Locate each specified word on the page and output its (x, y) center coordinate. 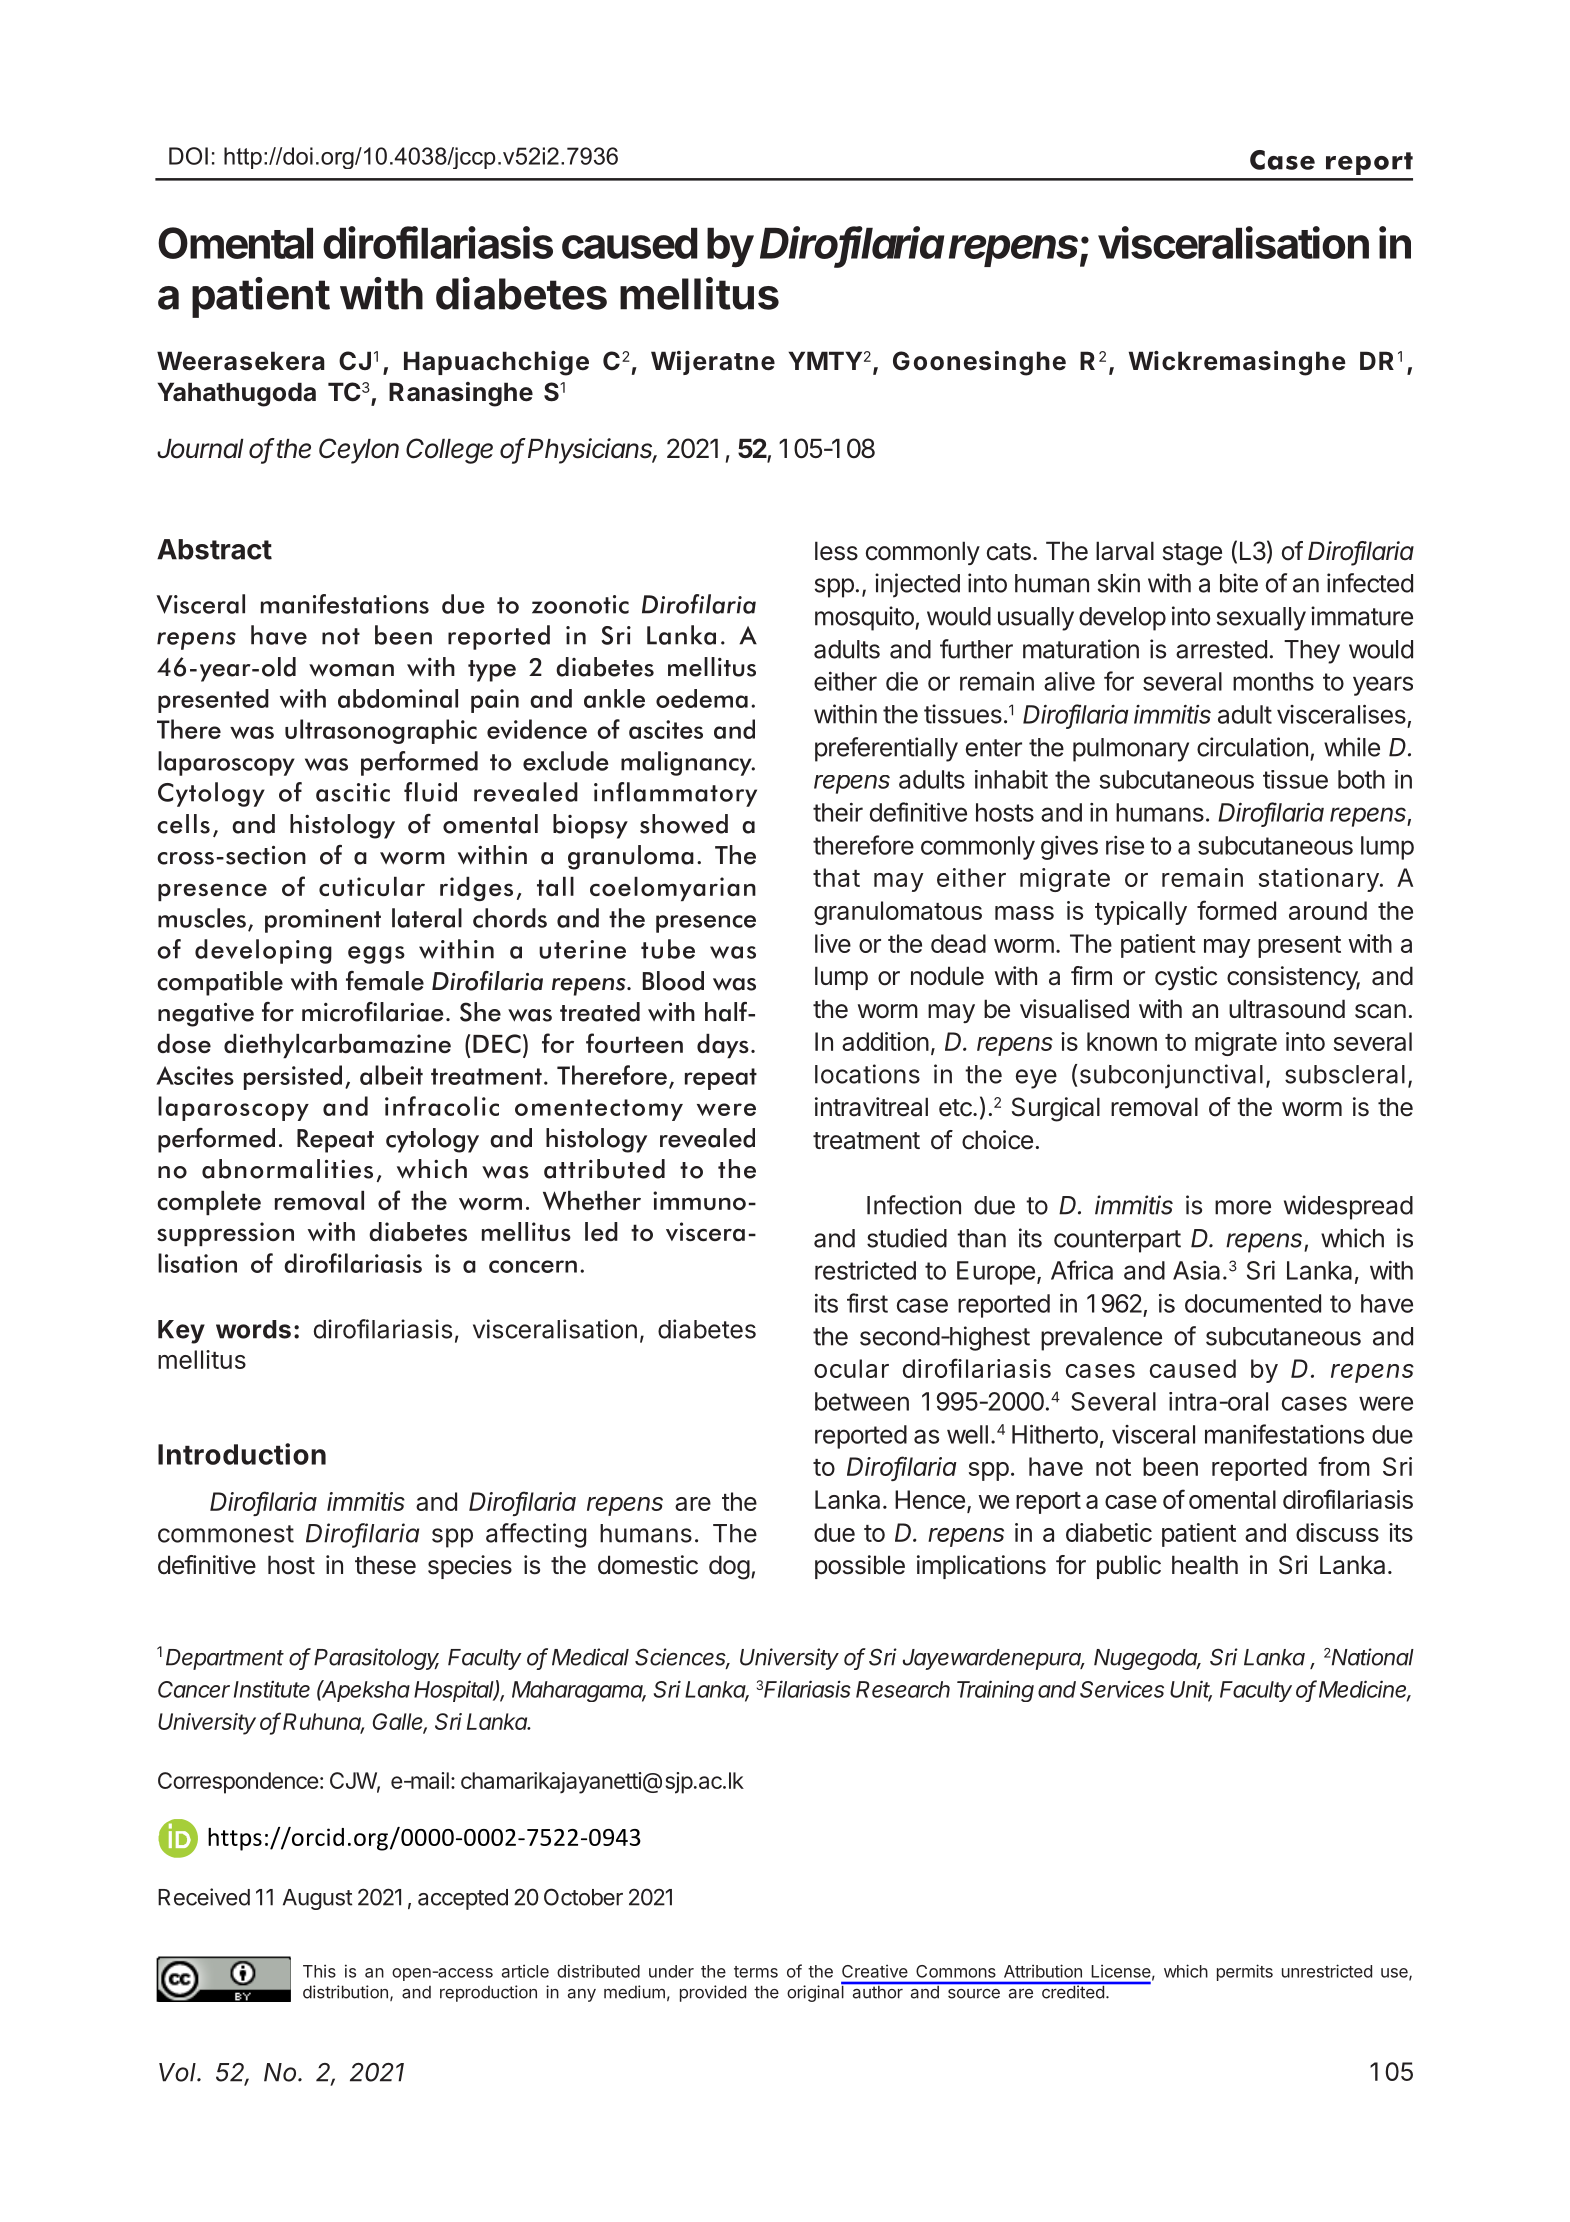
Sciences (682, 1658)
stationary (1319, 880)
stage (1192, 554)
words (253, 1329)
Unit (1191, 1690)
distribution (345, 1992)
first (867, 1303)
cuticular (372, 886)
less (836, 551)
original (816, 1993)
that (836, 877)
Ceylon (359, 451)
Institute (272, 1689)
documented (1253, 1303)
